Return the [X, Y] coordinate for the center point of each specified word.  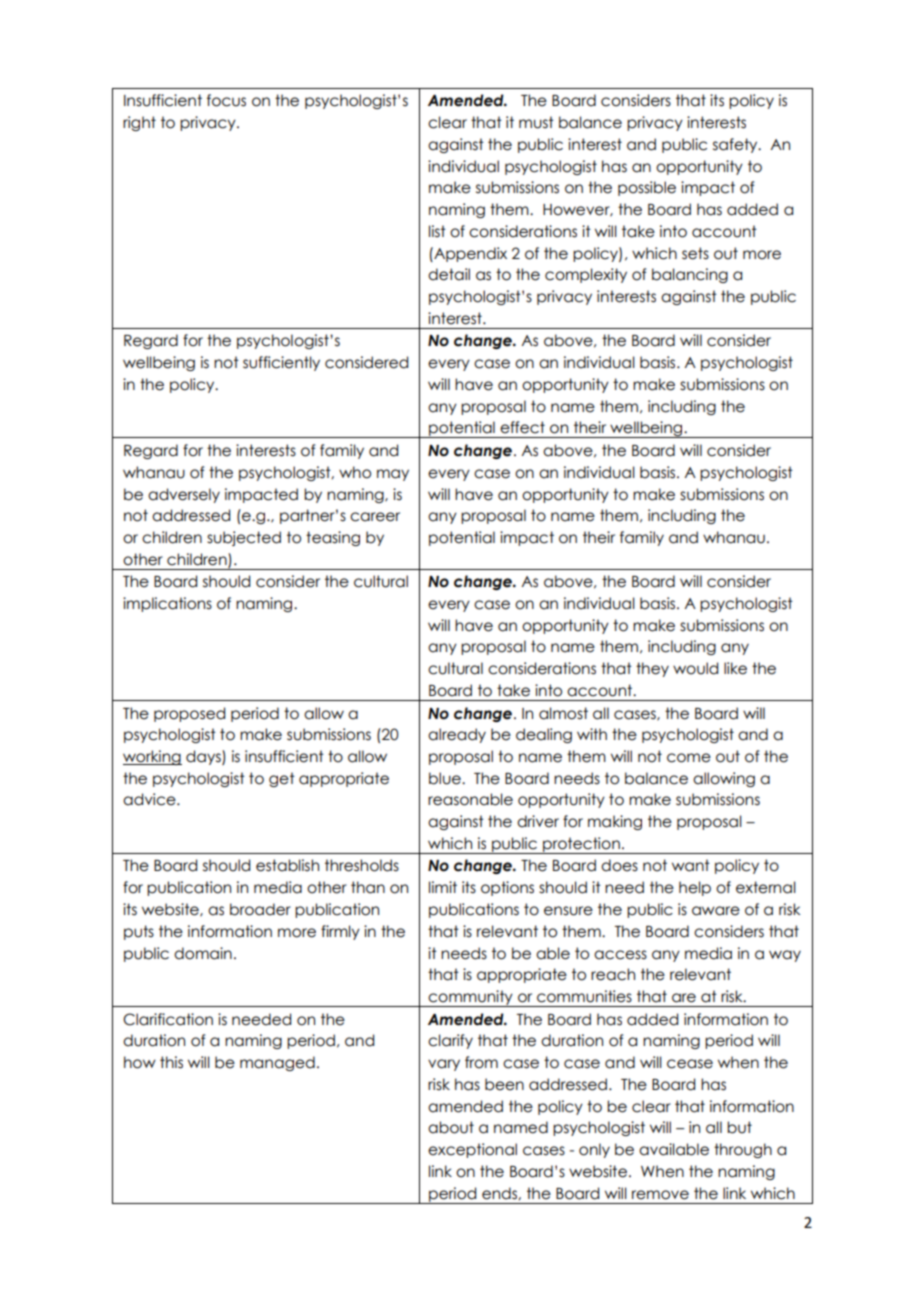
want [691, 865]
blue [446, 778]
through [743, 1150]
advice [150, 799]
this [171, 1062]
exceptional [472, 1150]
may [393, 475]
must [536, 122]
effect [522, 427]
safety [736, 145]
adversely [184, 495]
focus [226, 100]
